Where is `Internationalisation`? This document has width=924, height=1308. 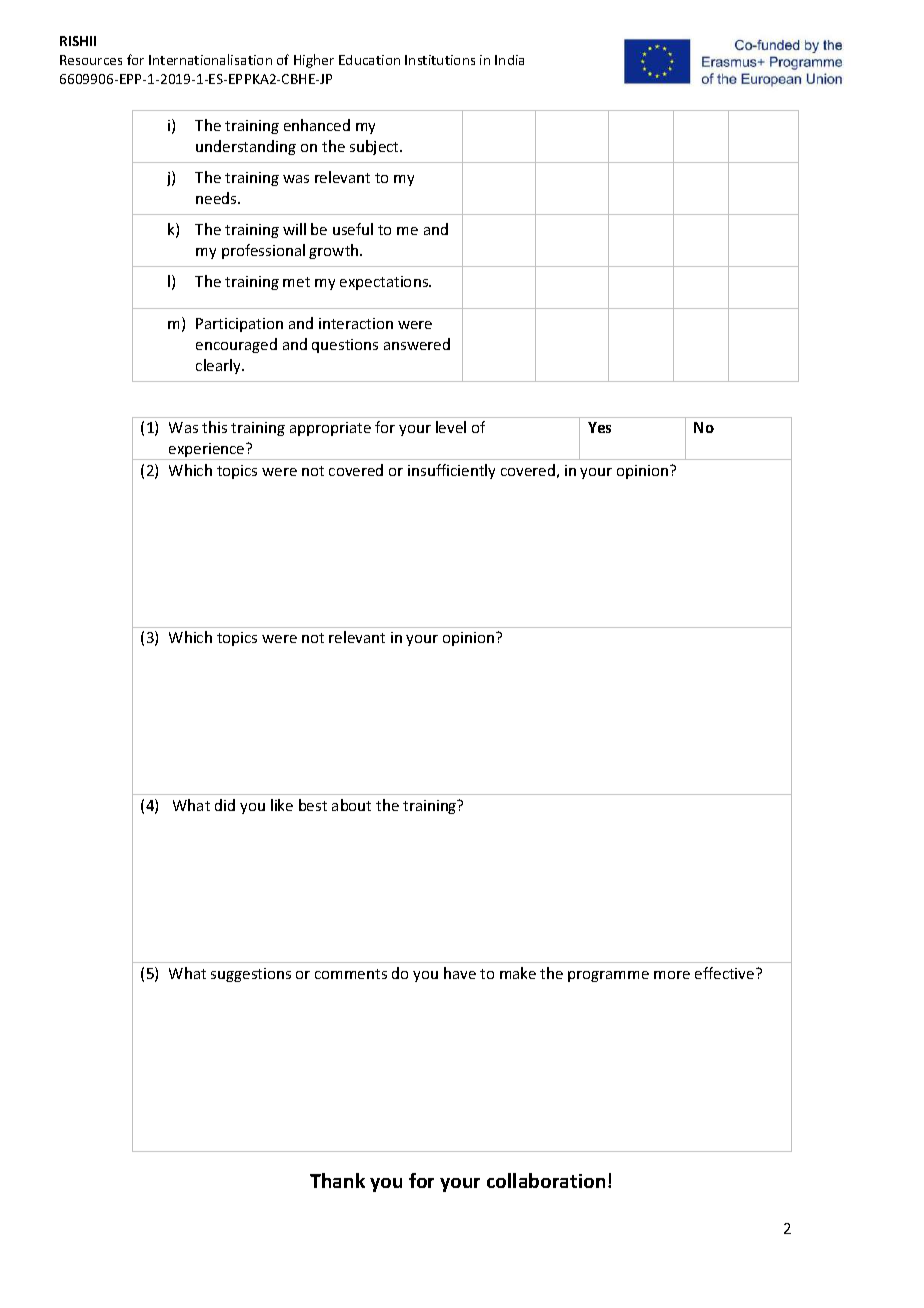 Internationalisation is located at coordinates (210, 59).
